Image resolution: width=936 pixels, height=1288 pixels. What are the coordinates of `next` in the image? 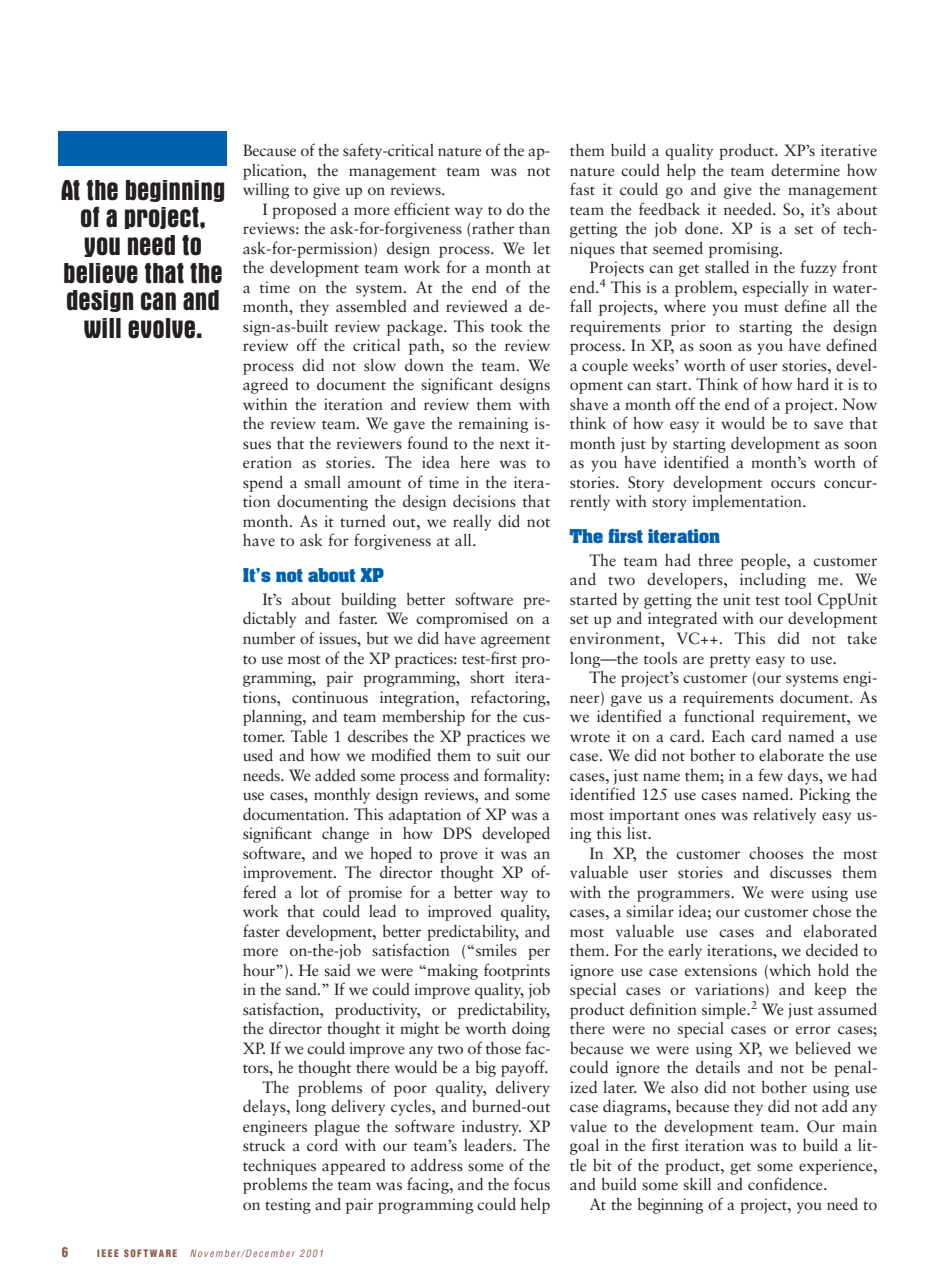 It's located at (515, 444).
